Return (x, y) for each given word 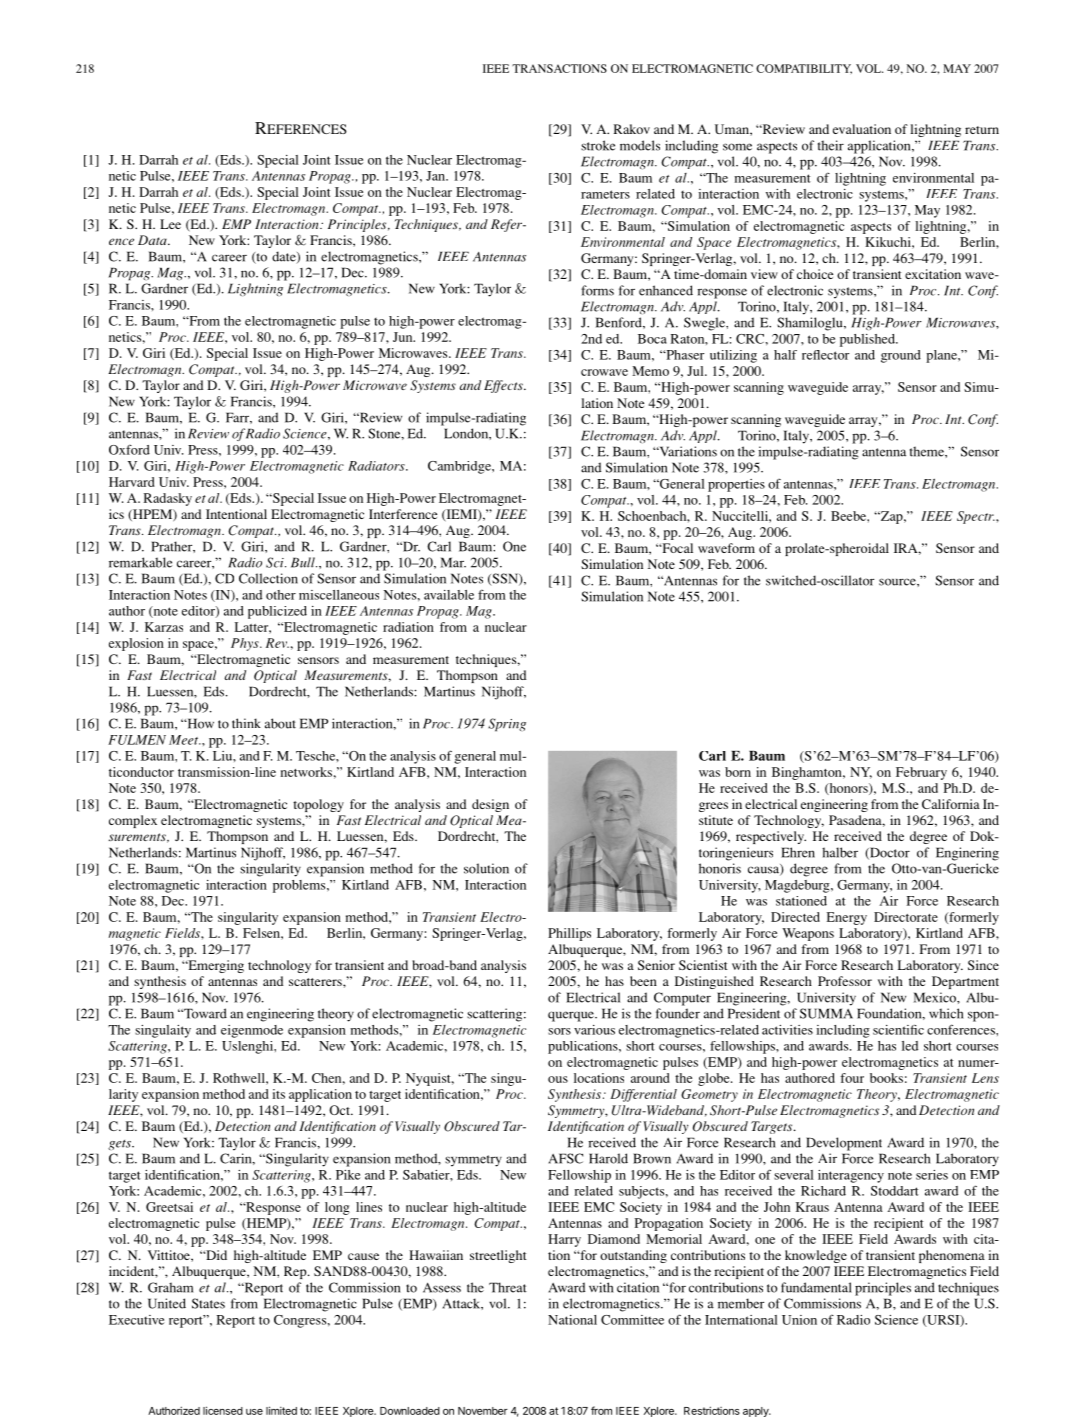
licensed (223, 1410)
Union (799, 1320)
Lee (170, 224)
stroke (598, 145)
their (831, 145)
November (483, 1411)
